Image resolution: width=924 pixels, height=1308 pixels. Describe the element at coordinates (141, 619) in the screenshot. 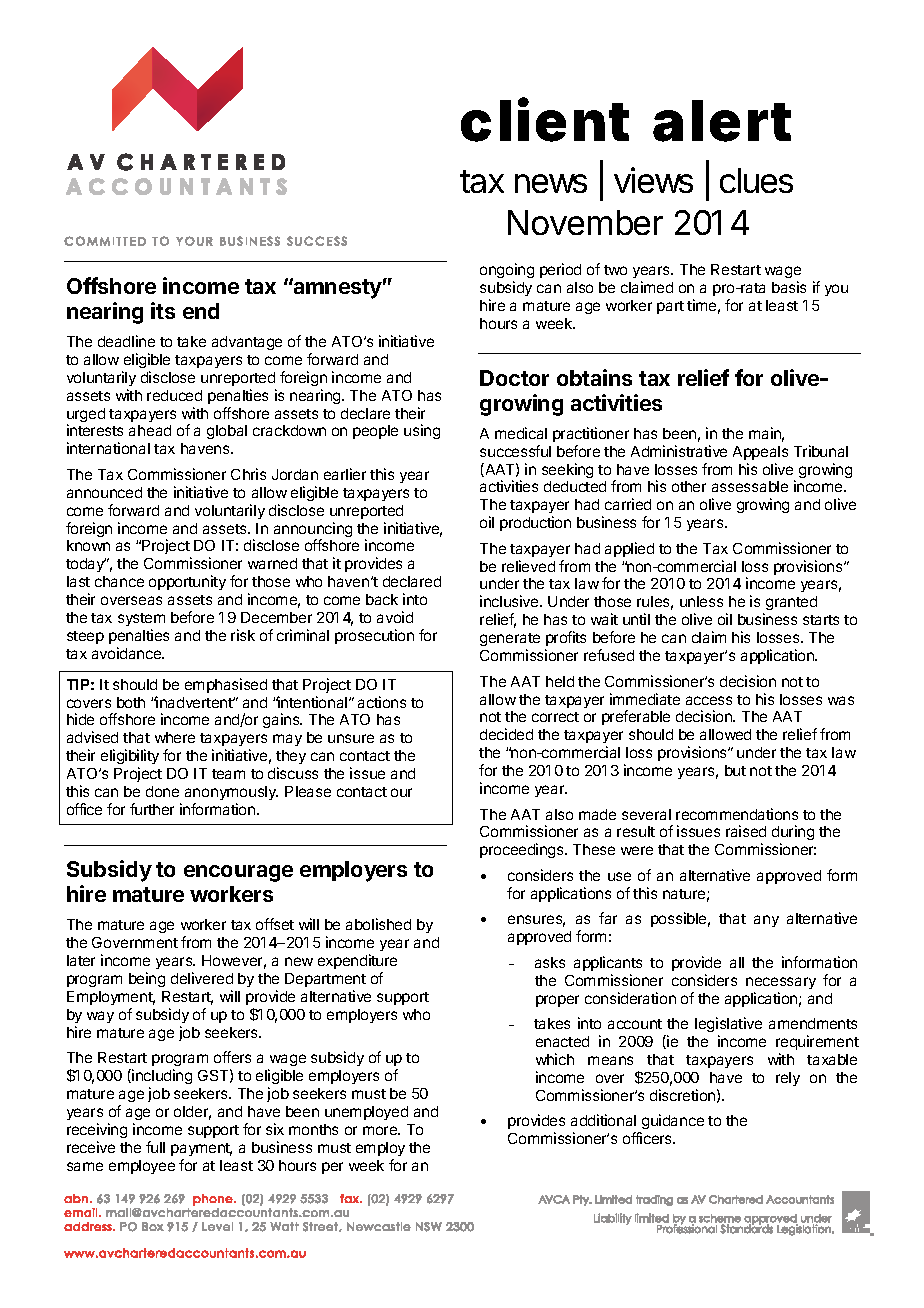

I see `system` at that location.
